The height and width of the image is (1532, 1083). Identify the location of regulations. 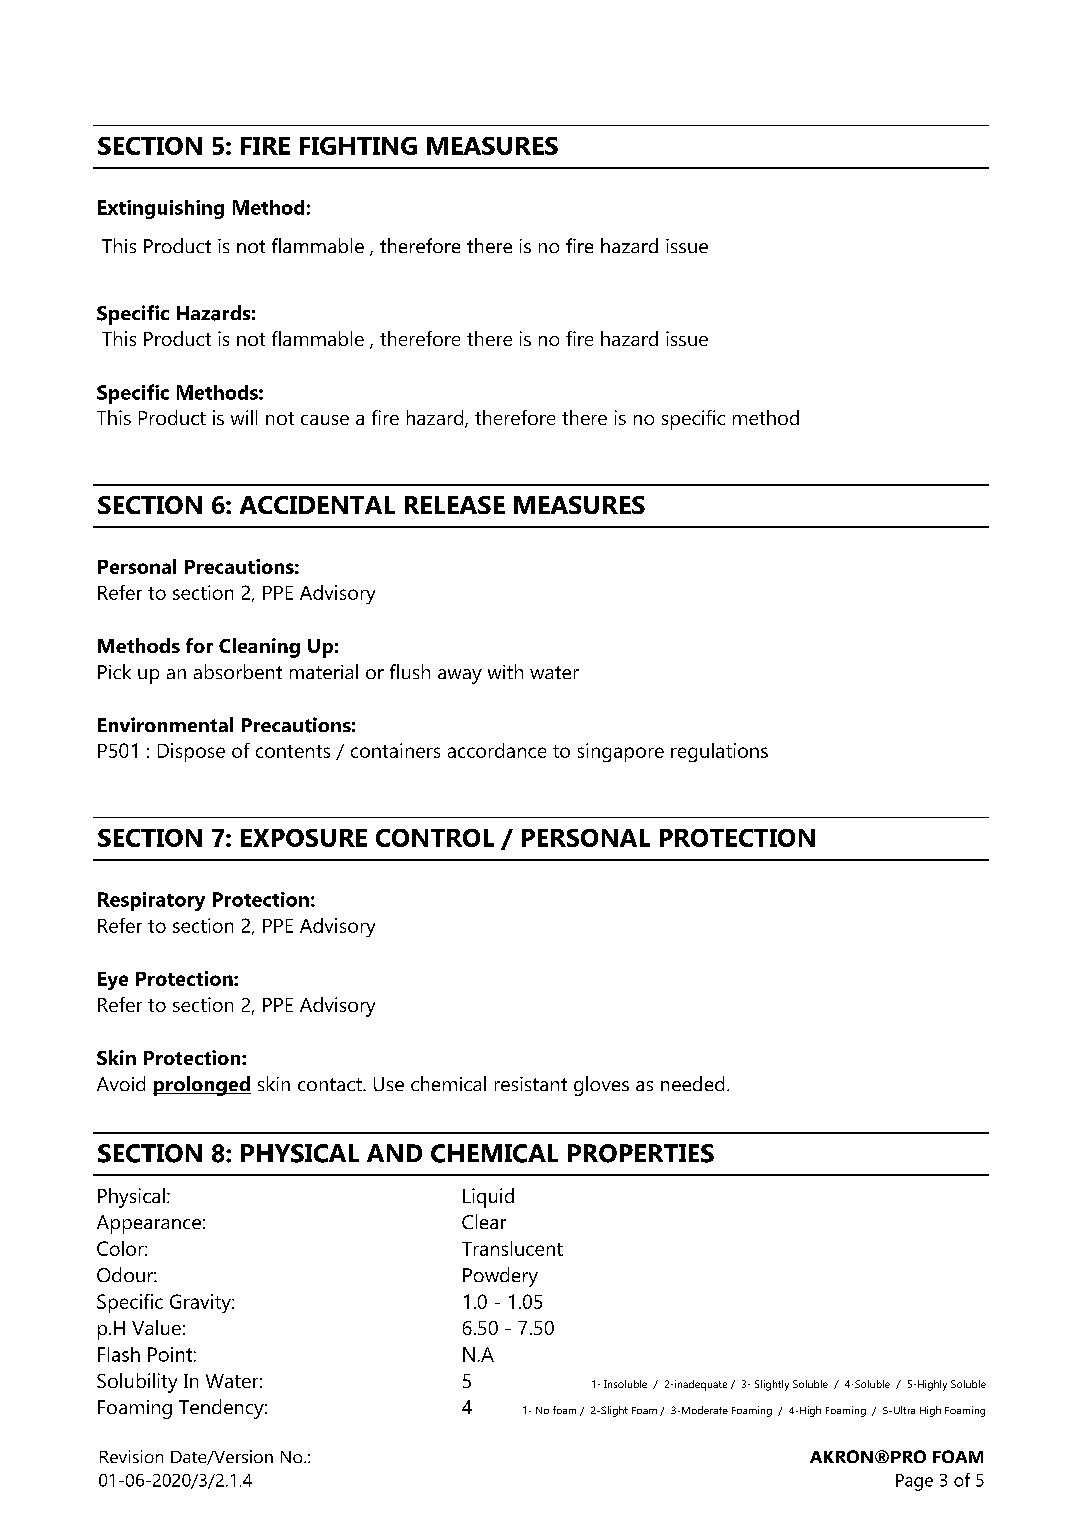
(719, 752).
